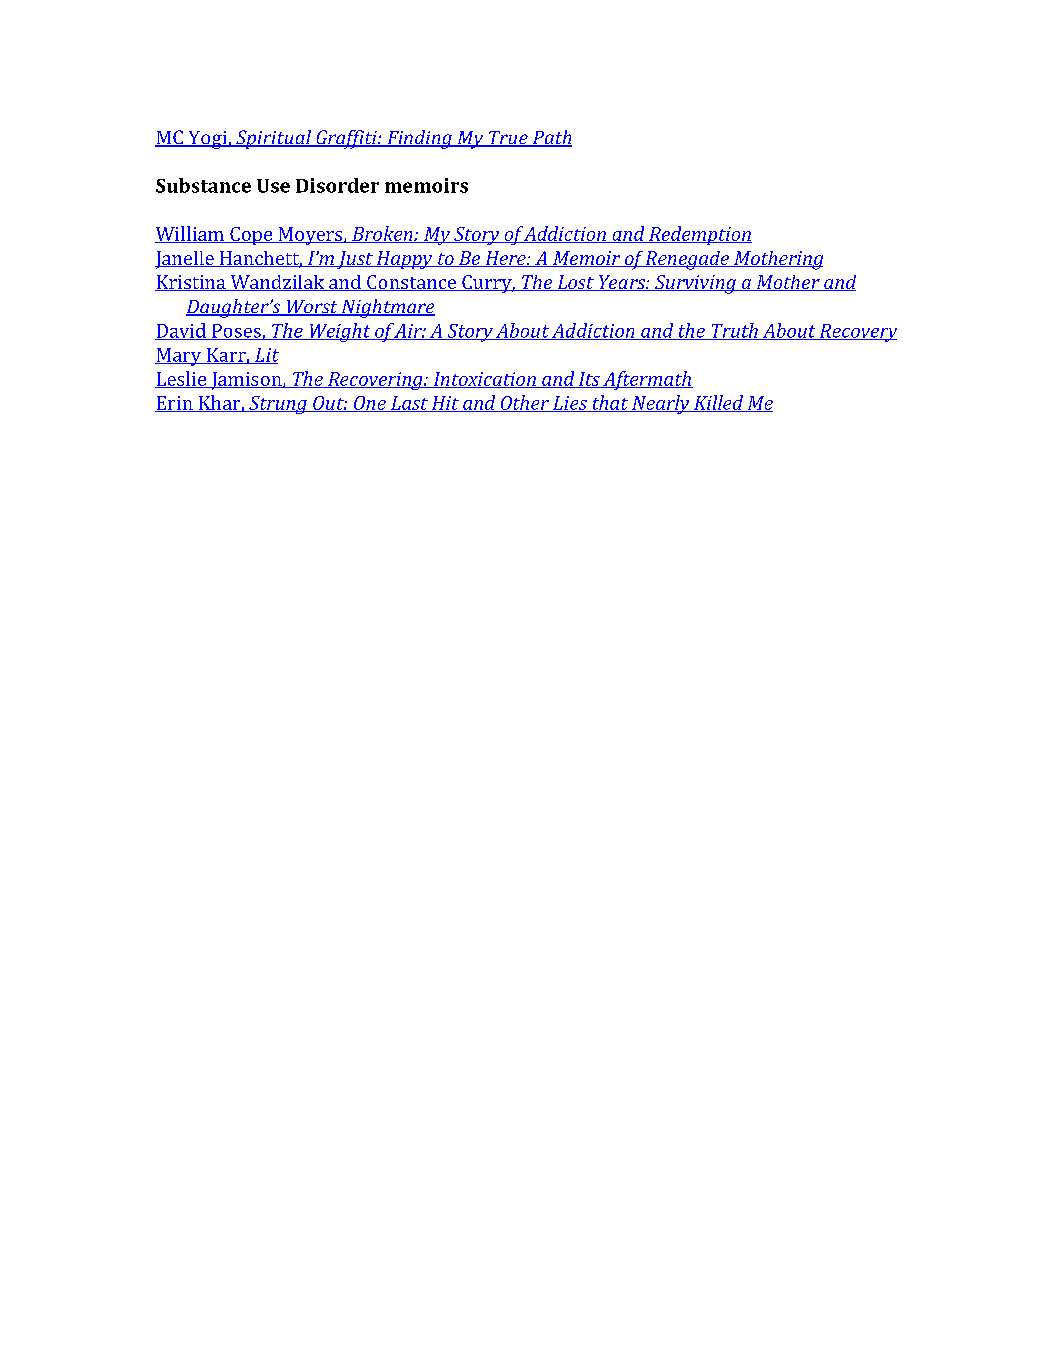  Describe the element at coordinates (695, 284) in the page. I see `Surviving` at that location.
